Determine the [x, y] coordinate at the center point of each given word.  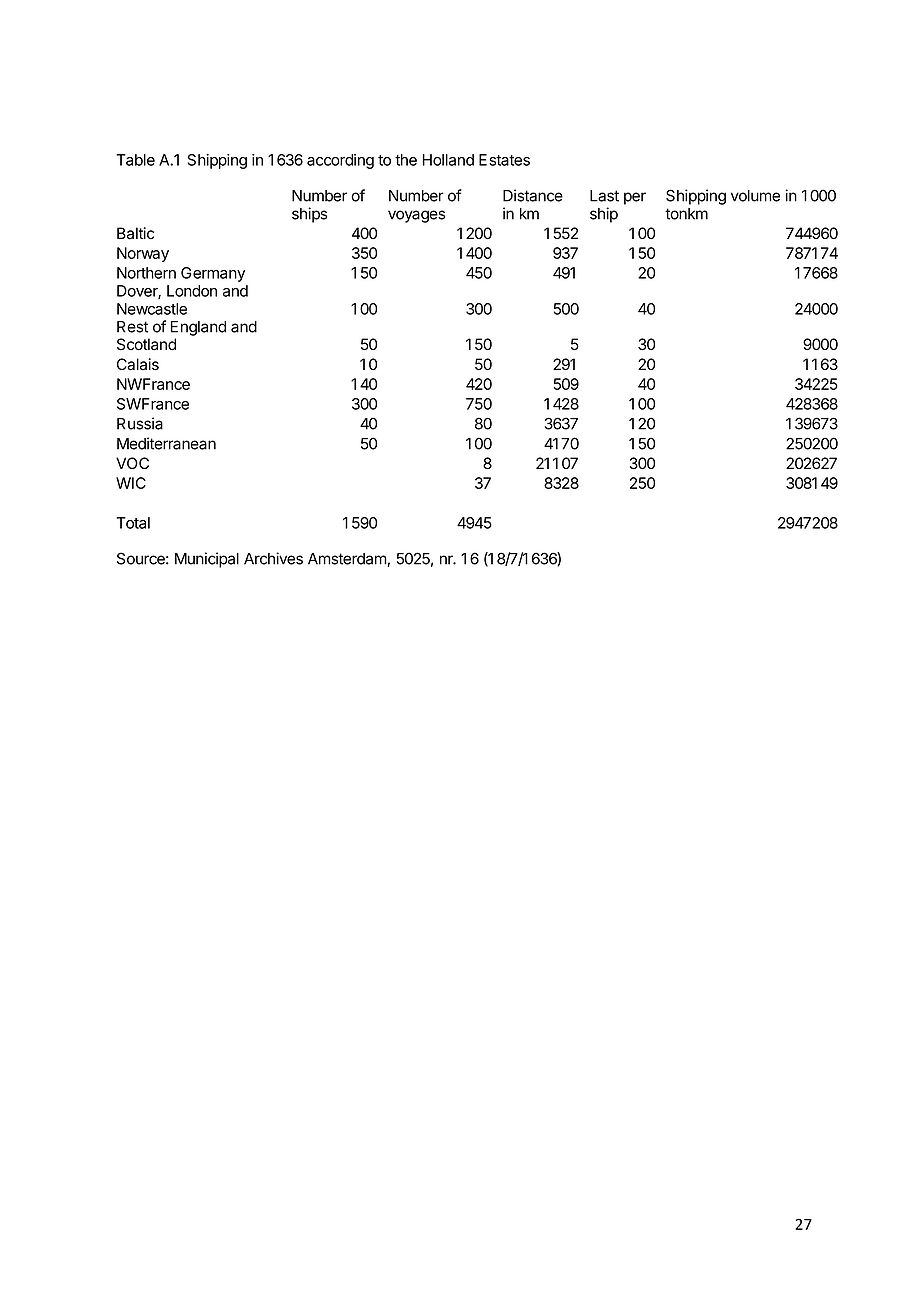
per [635, 198]
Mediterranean [166, 443]
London [192, 291]
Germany [213, 274]
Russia [140, 423]
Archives [273, 558]
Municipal [207, 560]
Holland [448, 160]
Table [135, 160]
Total [133, 523]
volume [755, 196]
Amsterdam [348, 560]
